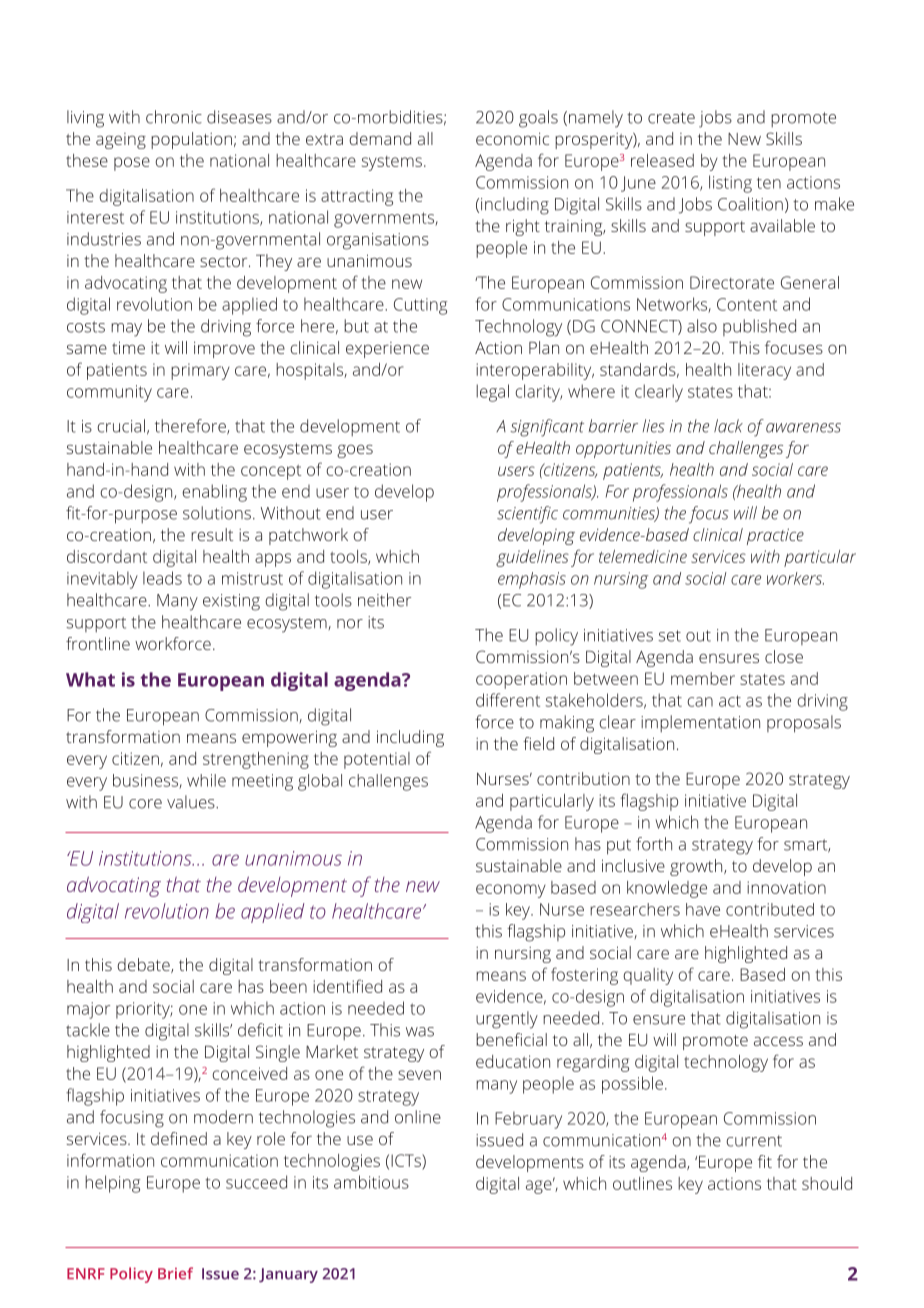 Image resolution: width=924 pixels, height=1308 pixels. What do you see at coordinates (512, 139) in the screenshot?
I see `economic` at bounding box center [512, 139].
